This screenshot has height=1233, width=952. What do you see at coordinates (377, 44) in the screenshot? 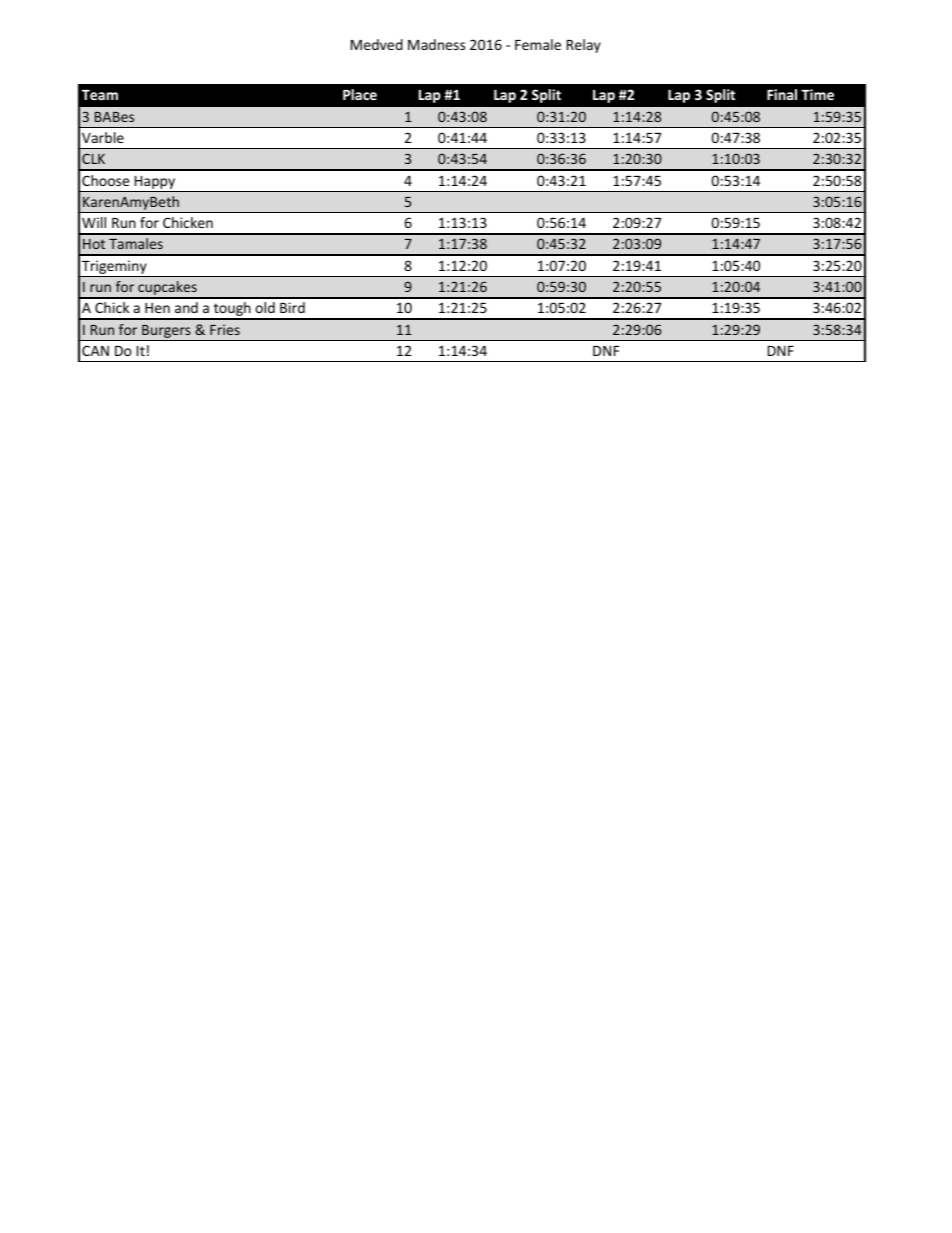
I see `Medved` at bounding box center [377, 44].
